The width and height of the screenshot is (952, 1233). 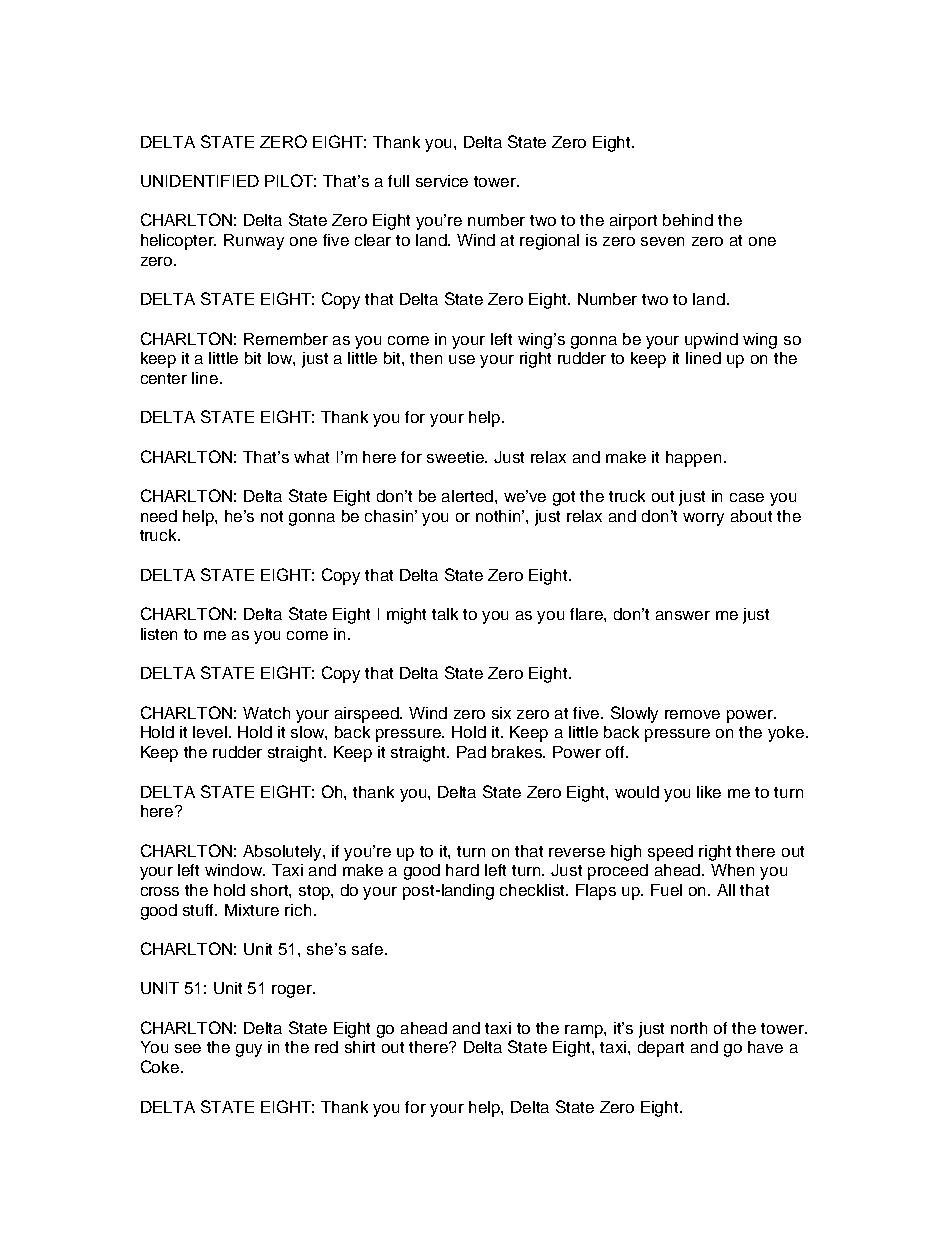 What do you see at coordinates (249, 1050) in the screenshot?
I see `guy` at bounding box center [249, 1050].
